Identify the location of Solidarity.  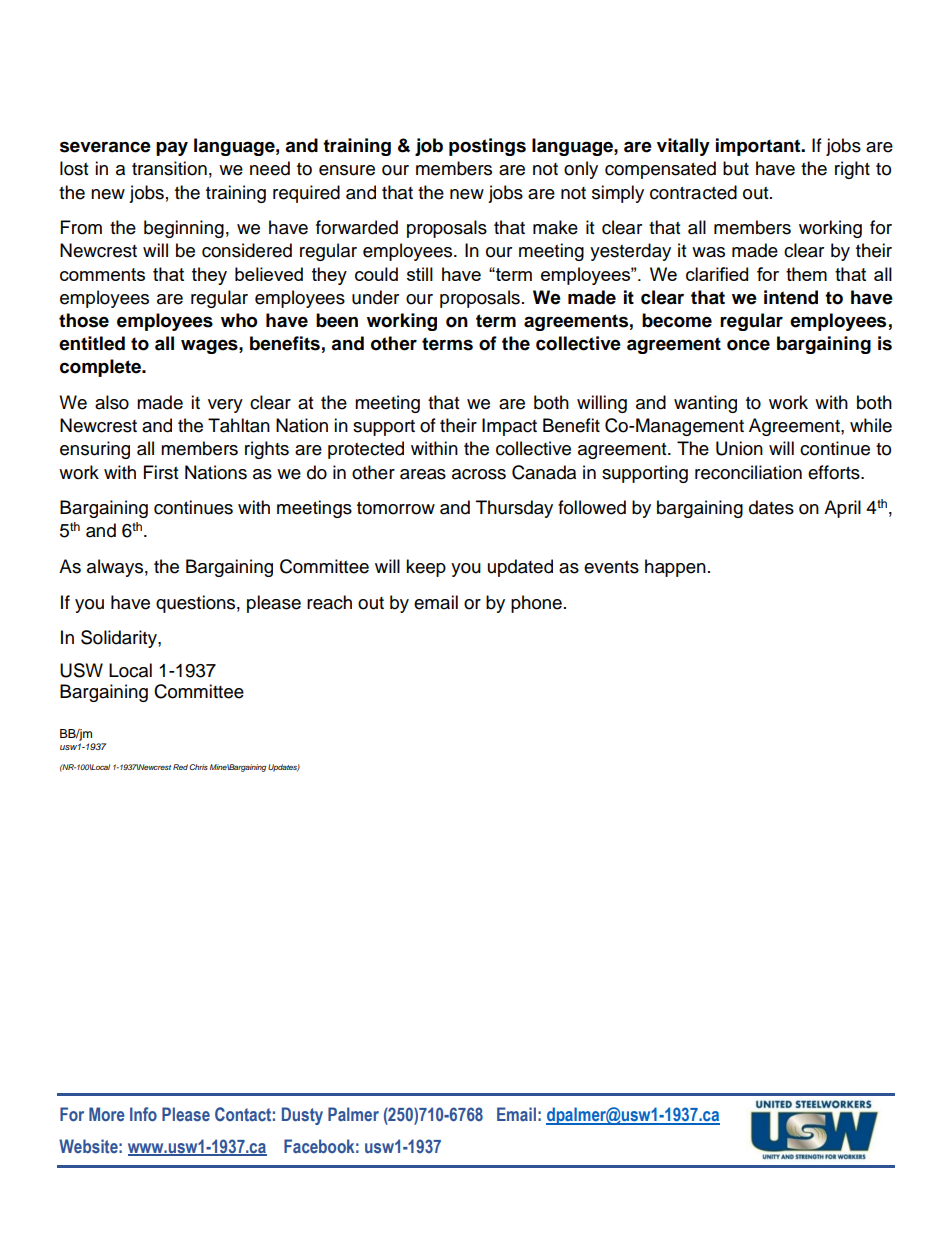
(120, 639).
